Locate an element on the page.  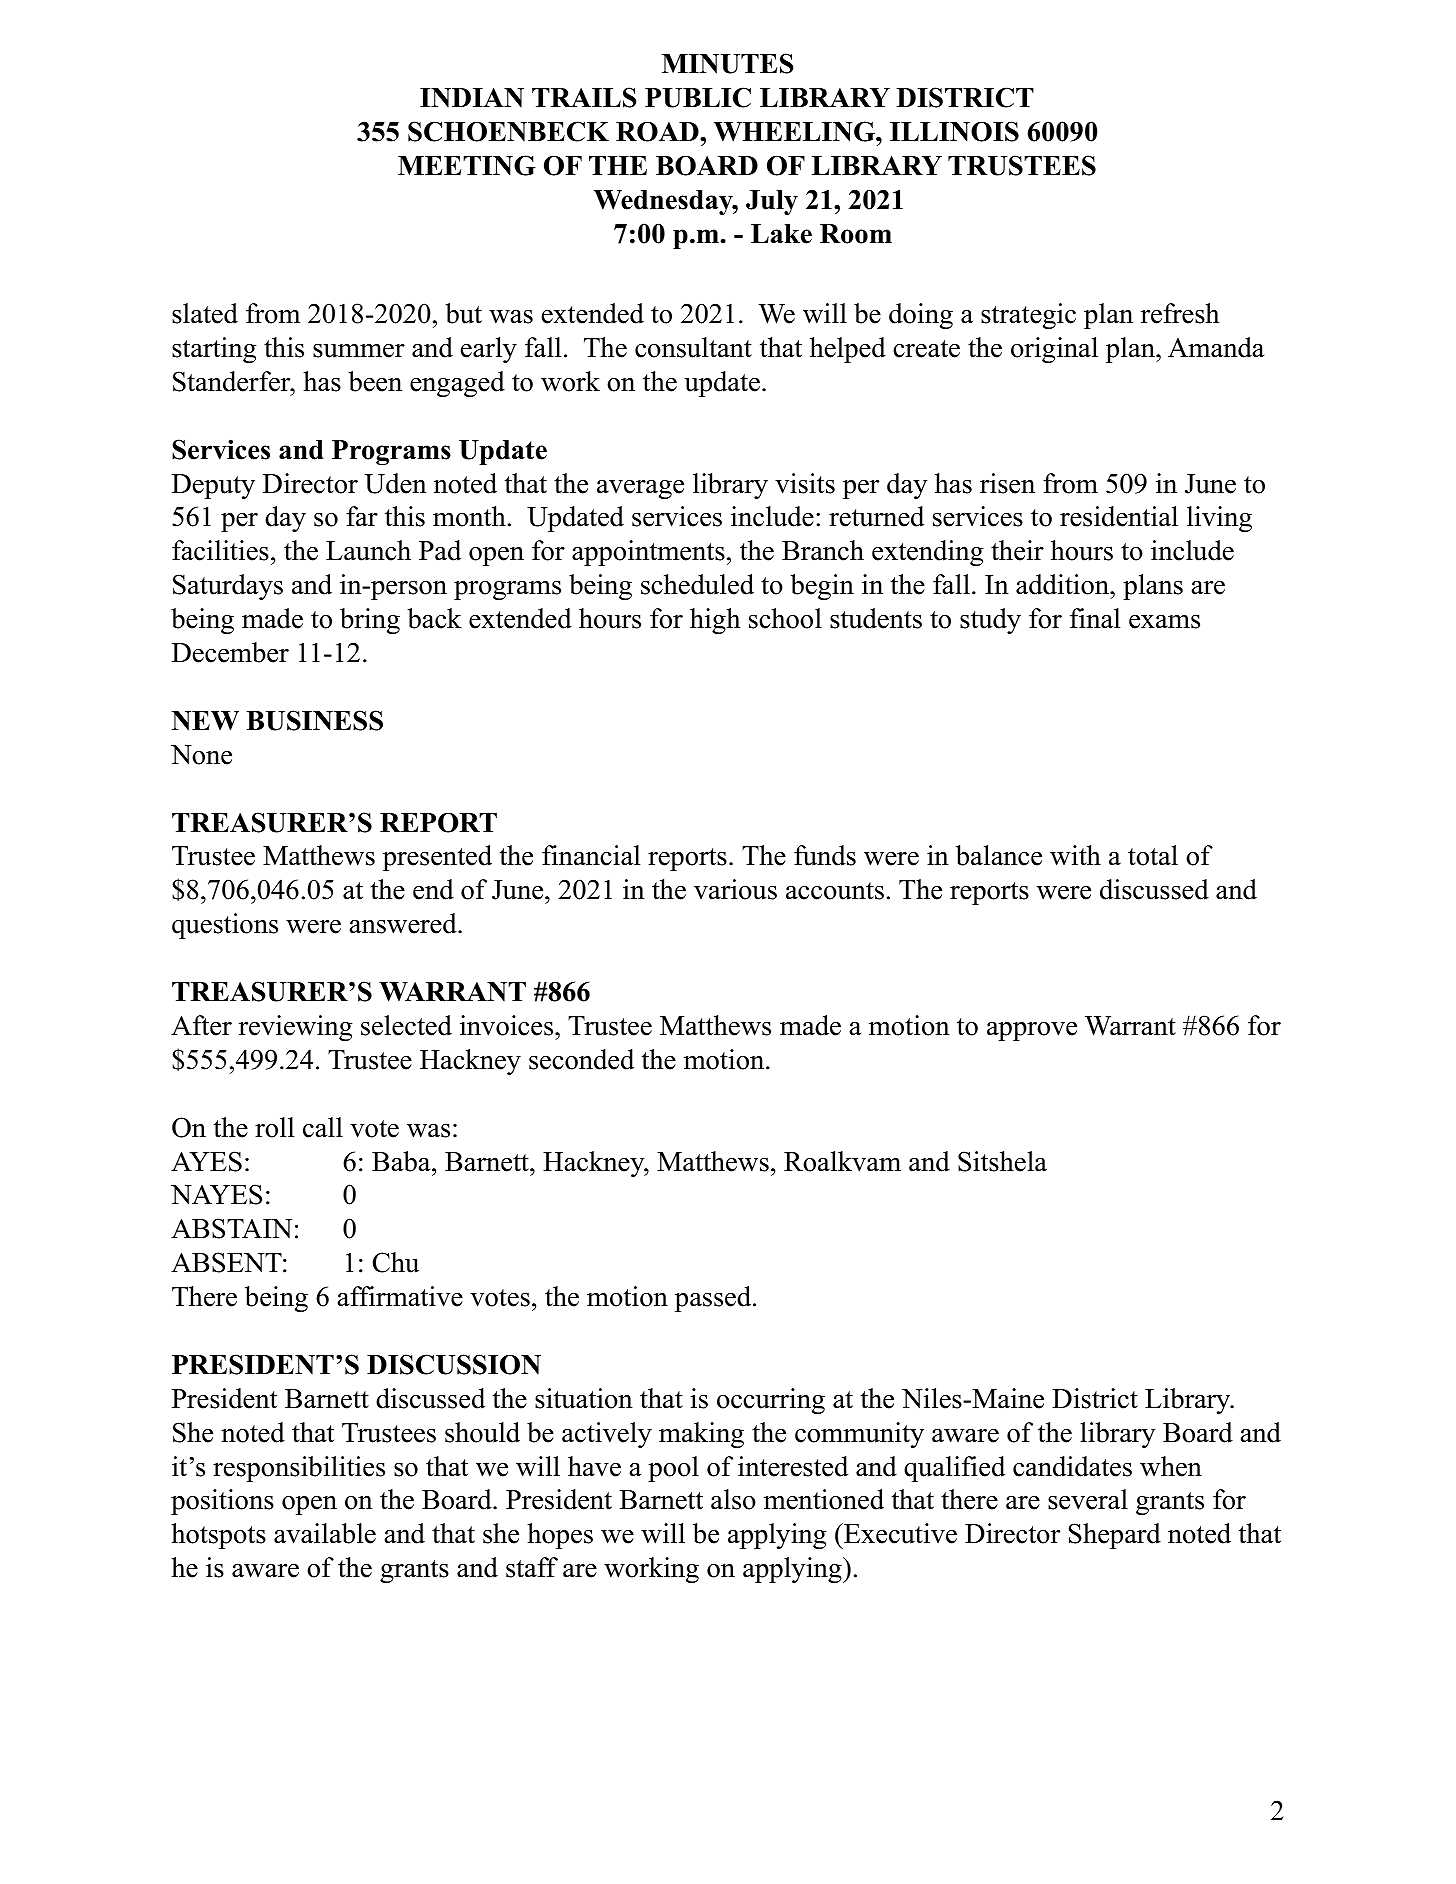
PUBLIC is located at coordinates (698, 97).
